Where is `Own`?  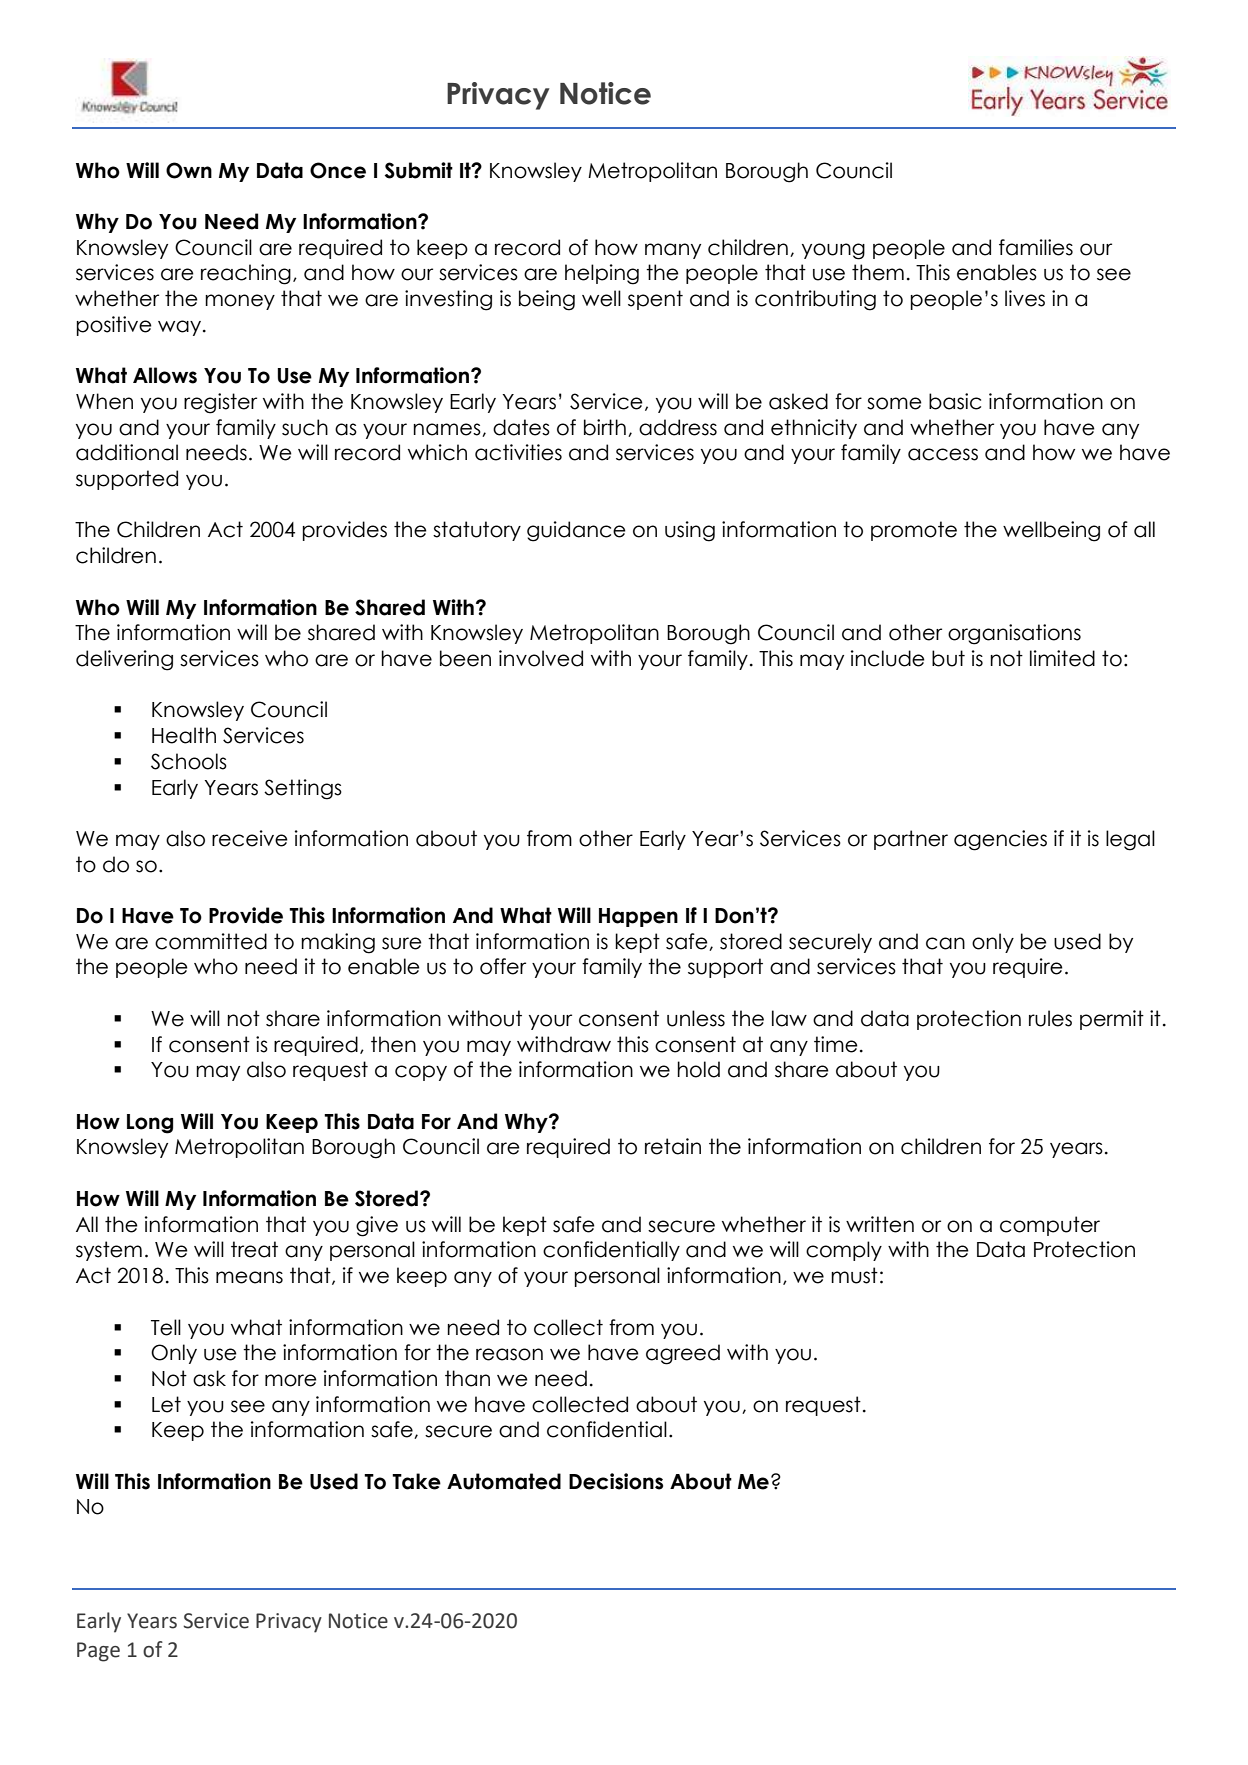 Own is located at coordinates (189, 170).
